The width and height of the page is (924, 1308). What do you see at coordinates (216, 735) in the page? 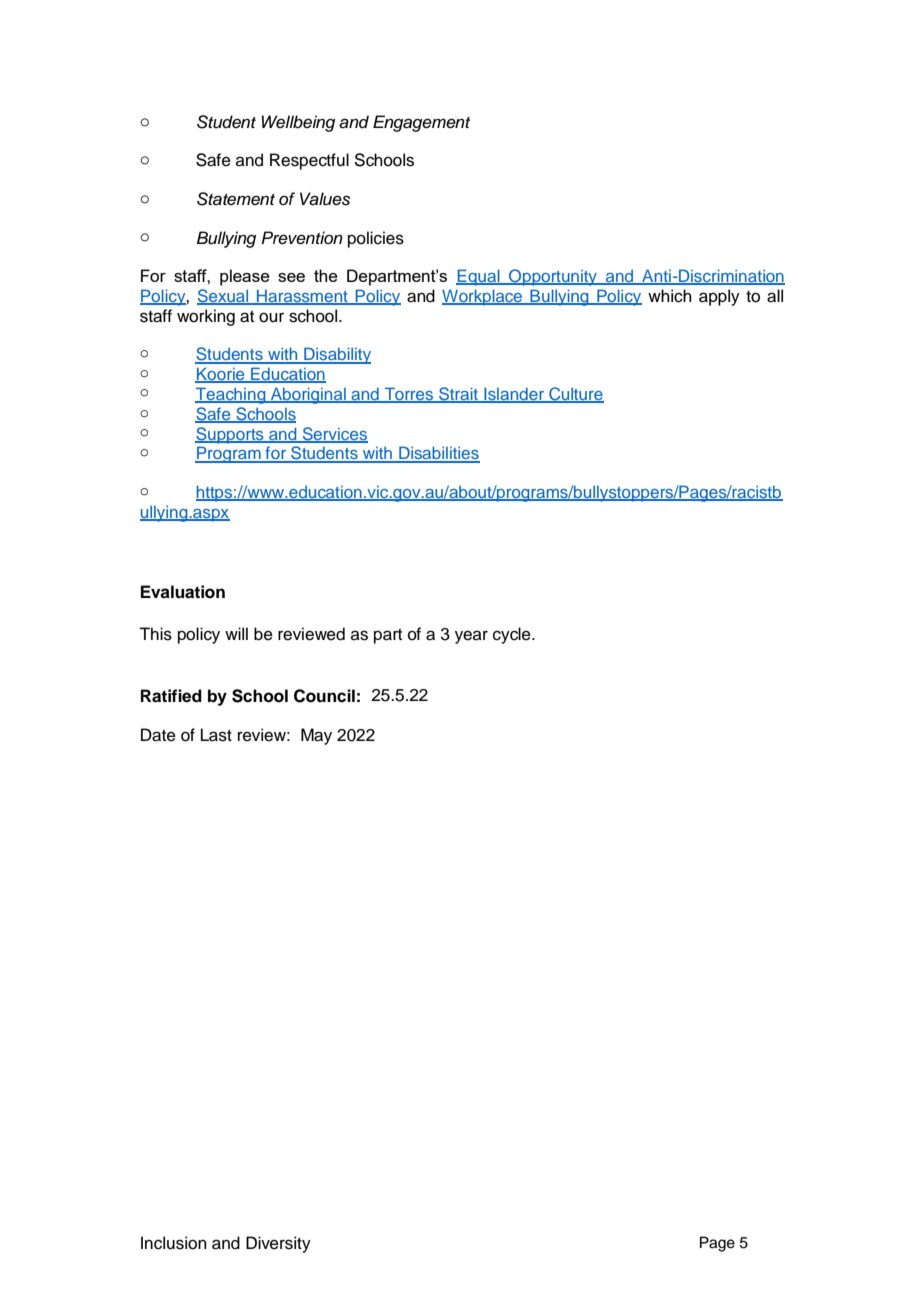
I see `Last` at bounding box center [216, 735].
